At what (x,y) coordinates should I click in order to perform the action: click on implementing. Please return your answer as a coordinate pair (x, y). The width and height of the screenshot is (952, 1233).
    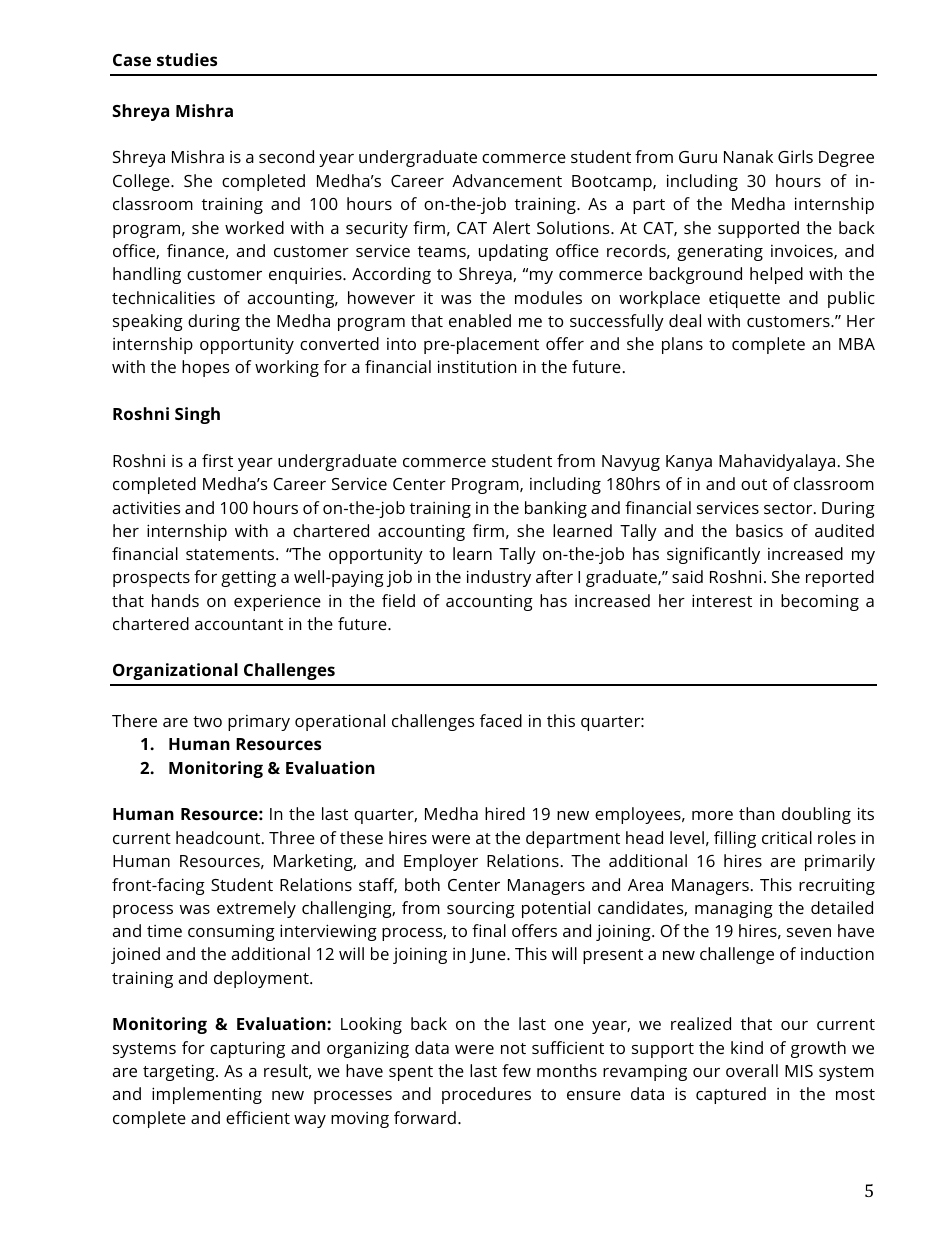
    Looking at the image, I should click on (207, 1095).
